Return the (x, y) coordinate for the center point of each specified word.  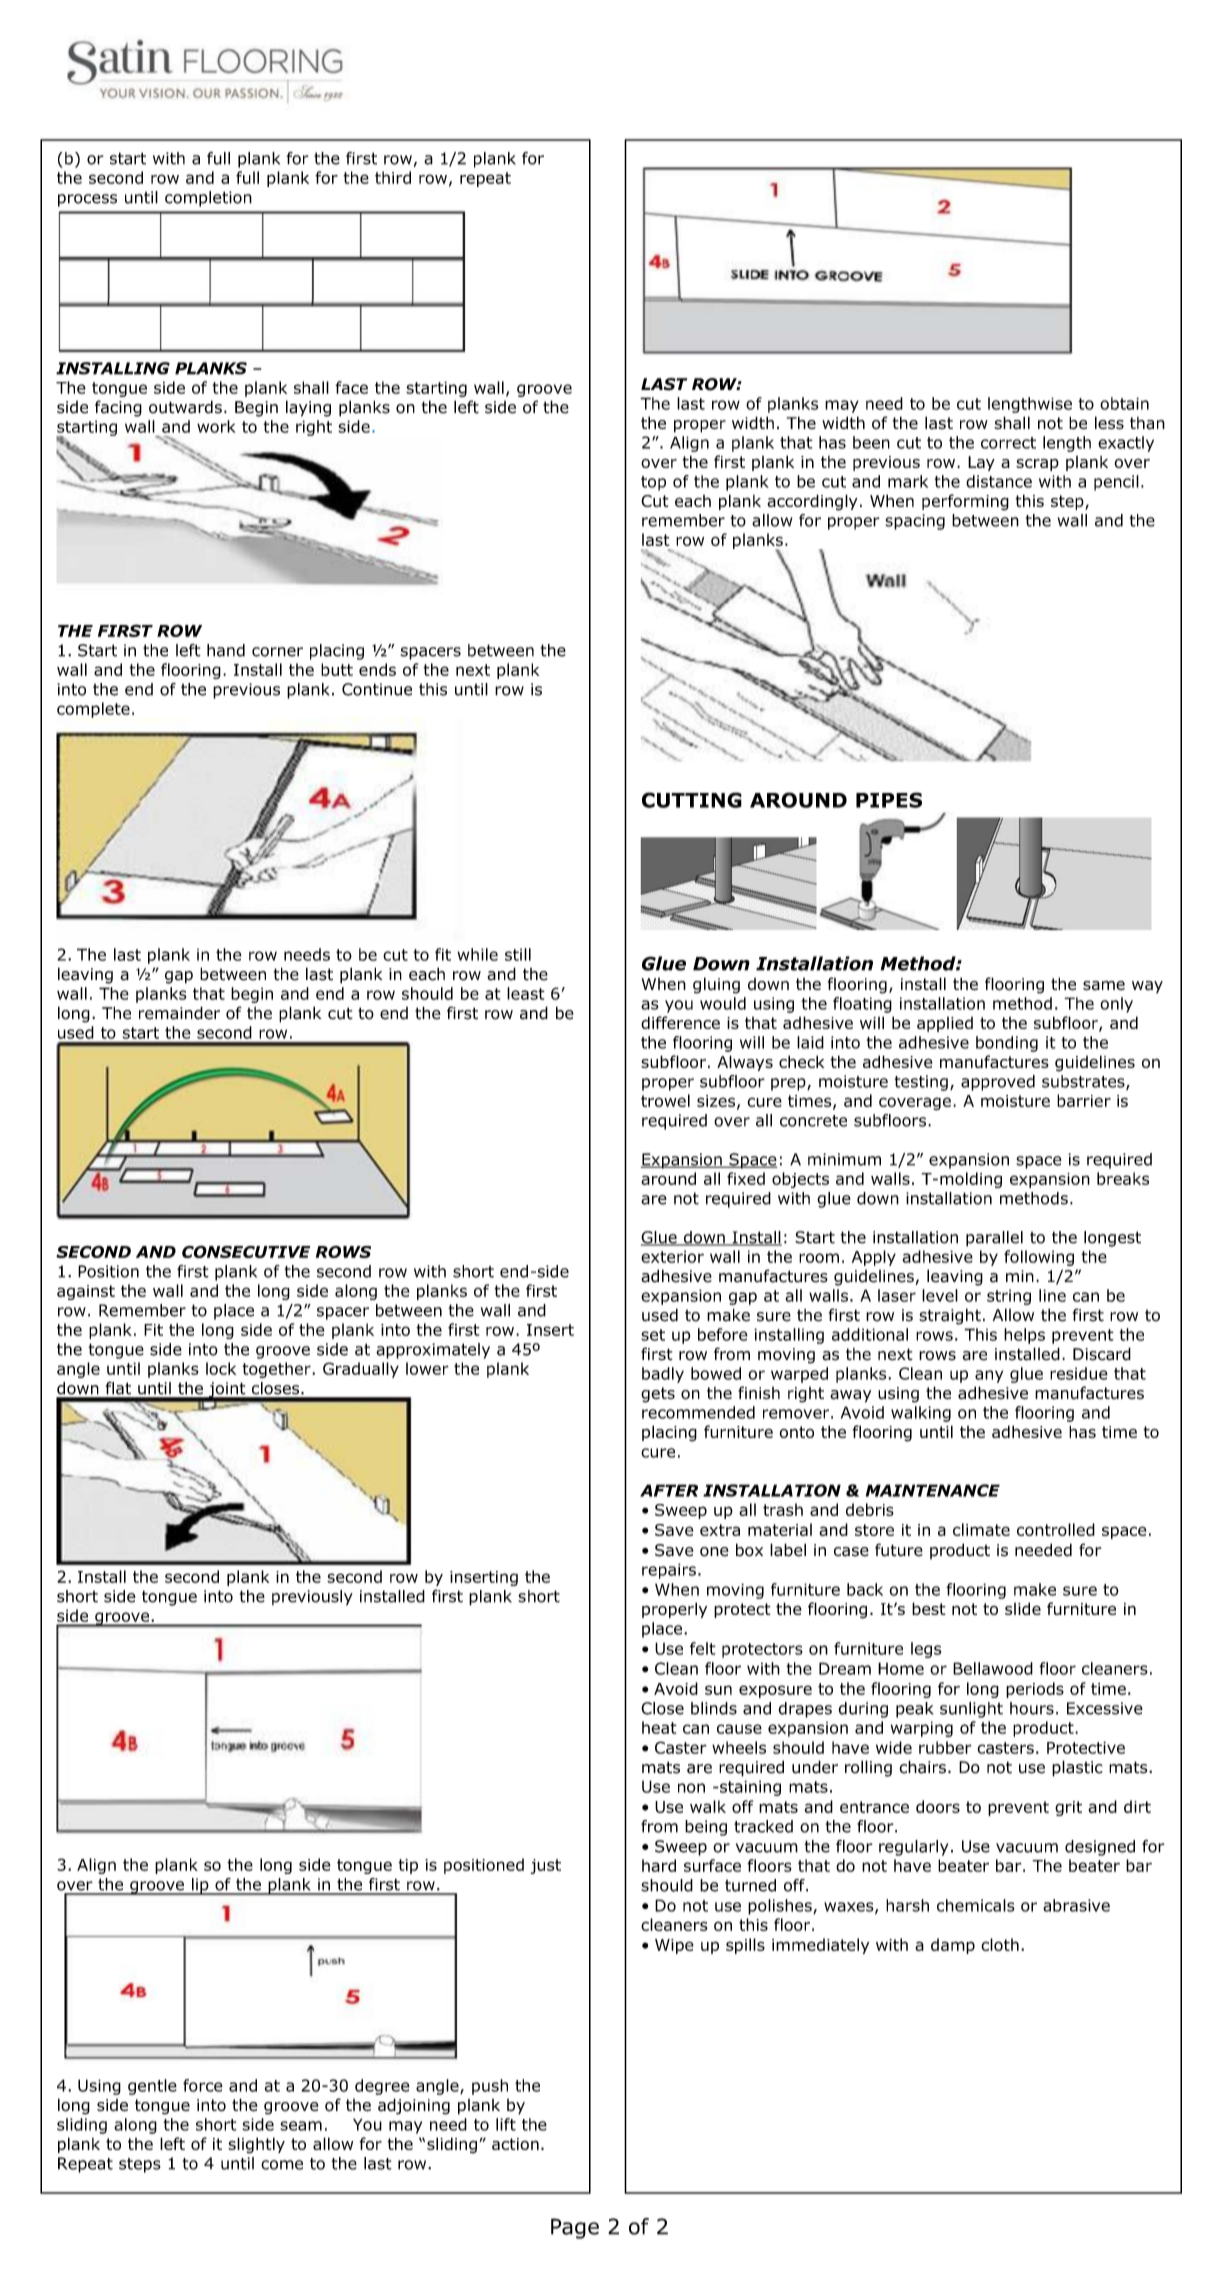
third (393, 177)
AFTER (669, 1490)
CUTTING (692, 800)
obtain (1124, 403)
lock (221, 1368)
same (1104, 986)
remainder (179, 1013)
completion (208, 199)
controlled (1056, 1529)
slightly (256, 2145)
